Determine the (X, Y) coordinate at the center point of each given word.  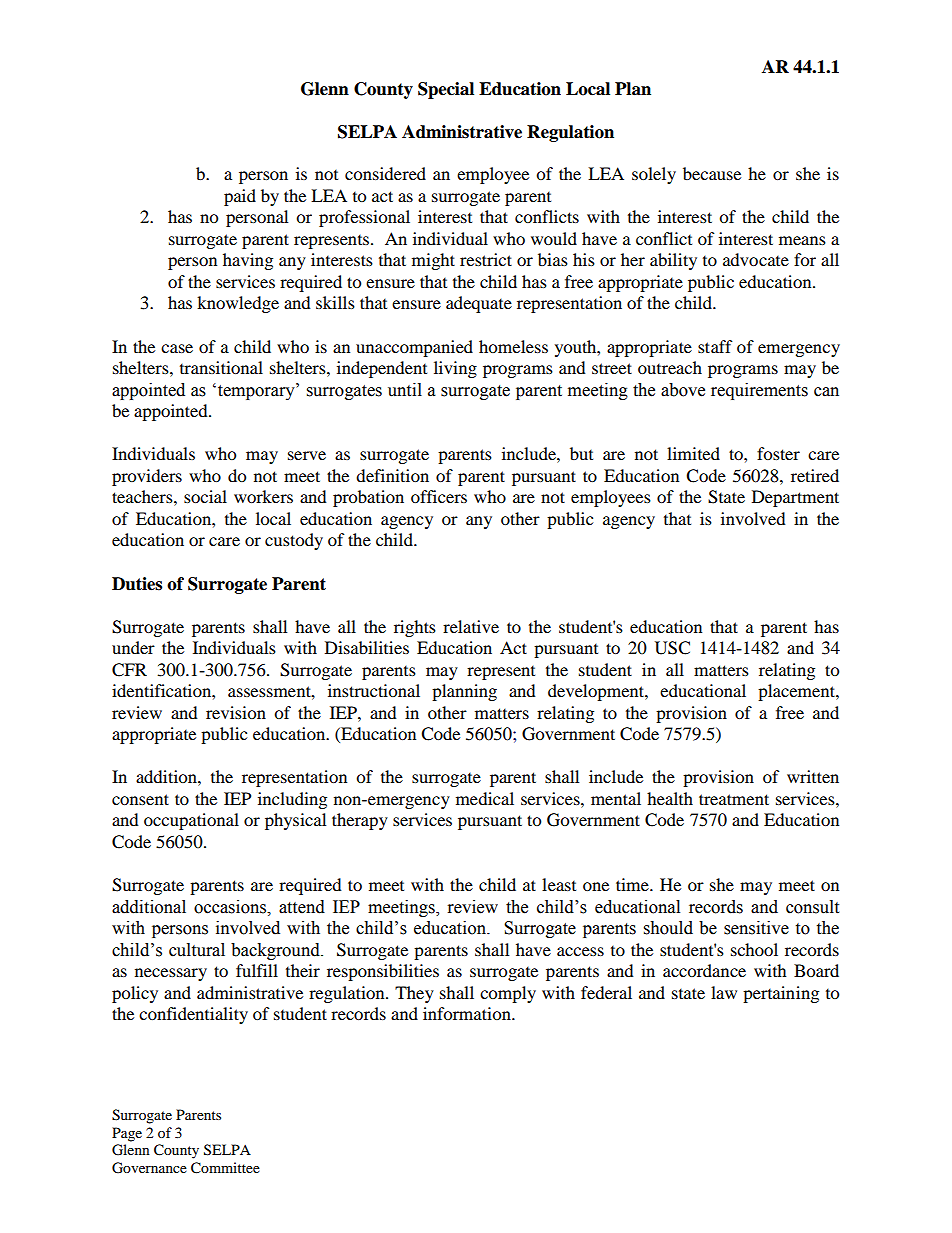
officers (439, 496)
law (724, 992)
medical (485, 798)
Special (446, 90)
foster (778, 453)
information (468, 1013)
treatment (734, 799)
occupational (191, 821)
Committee (225, 1168)
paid (240, 197)
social (205, 496)
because (712, 173)
